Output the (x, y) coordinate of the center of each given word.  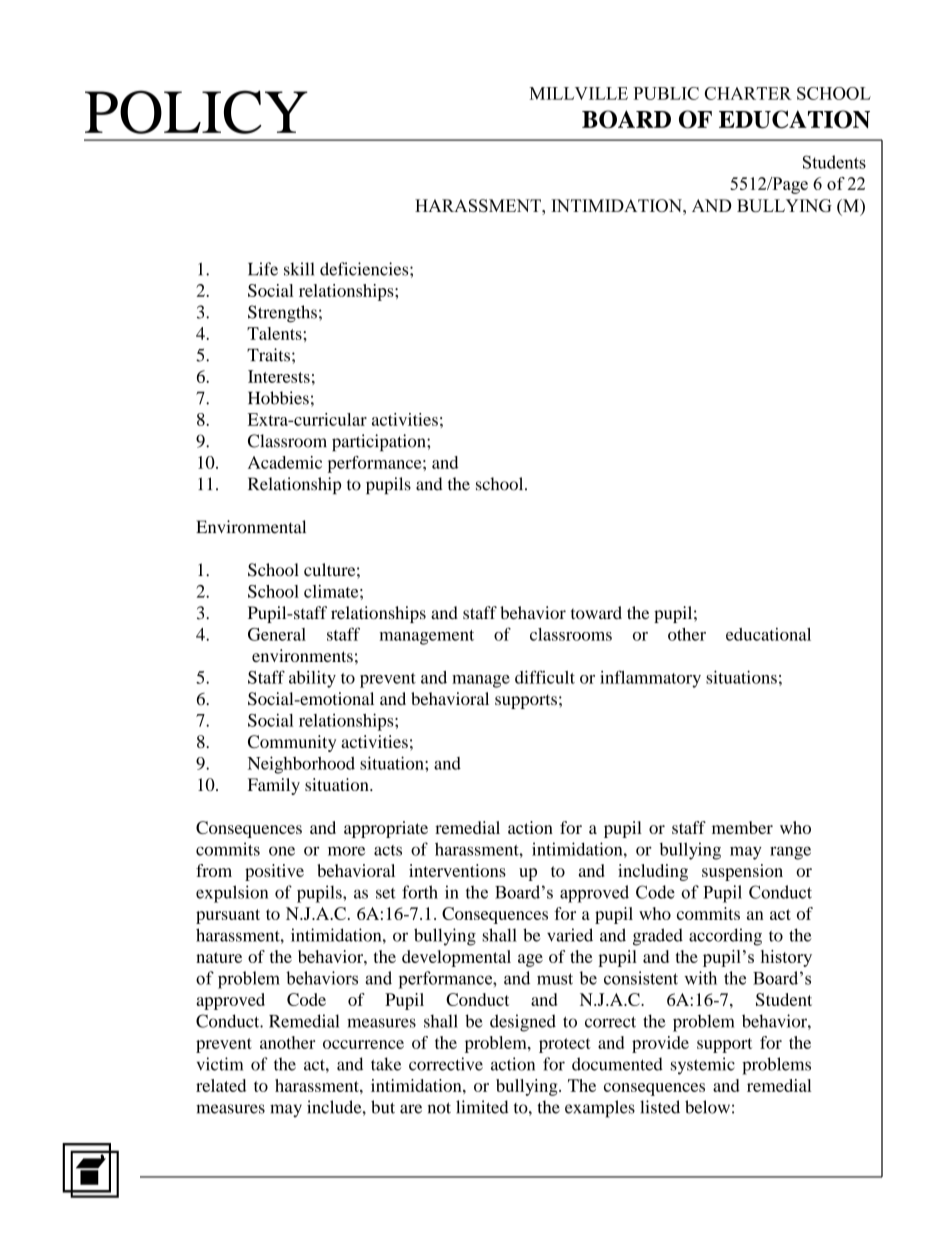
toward (596, 612)
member (742, 827)
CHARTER (748, 93)
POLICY (196, 112)
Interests (279, 376)
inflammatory (650, 679)
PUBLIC (666, 93)
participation (380, 442)
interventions (457, 870)
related (221, 1085)
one (282, 851)
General (277, 634)
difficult (545, 677)
